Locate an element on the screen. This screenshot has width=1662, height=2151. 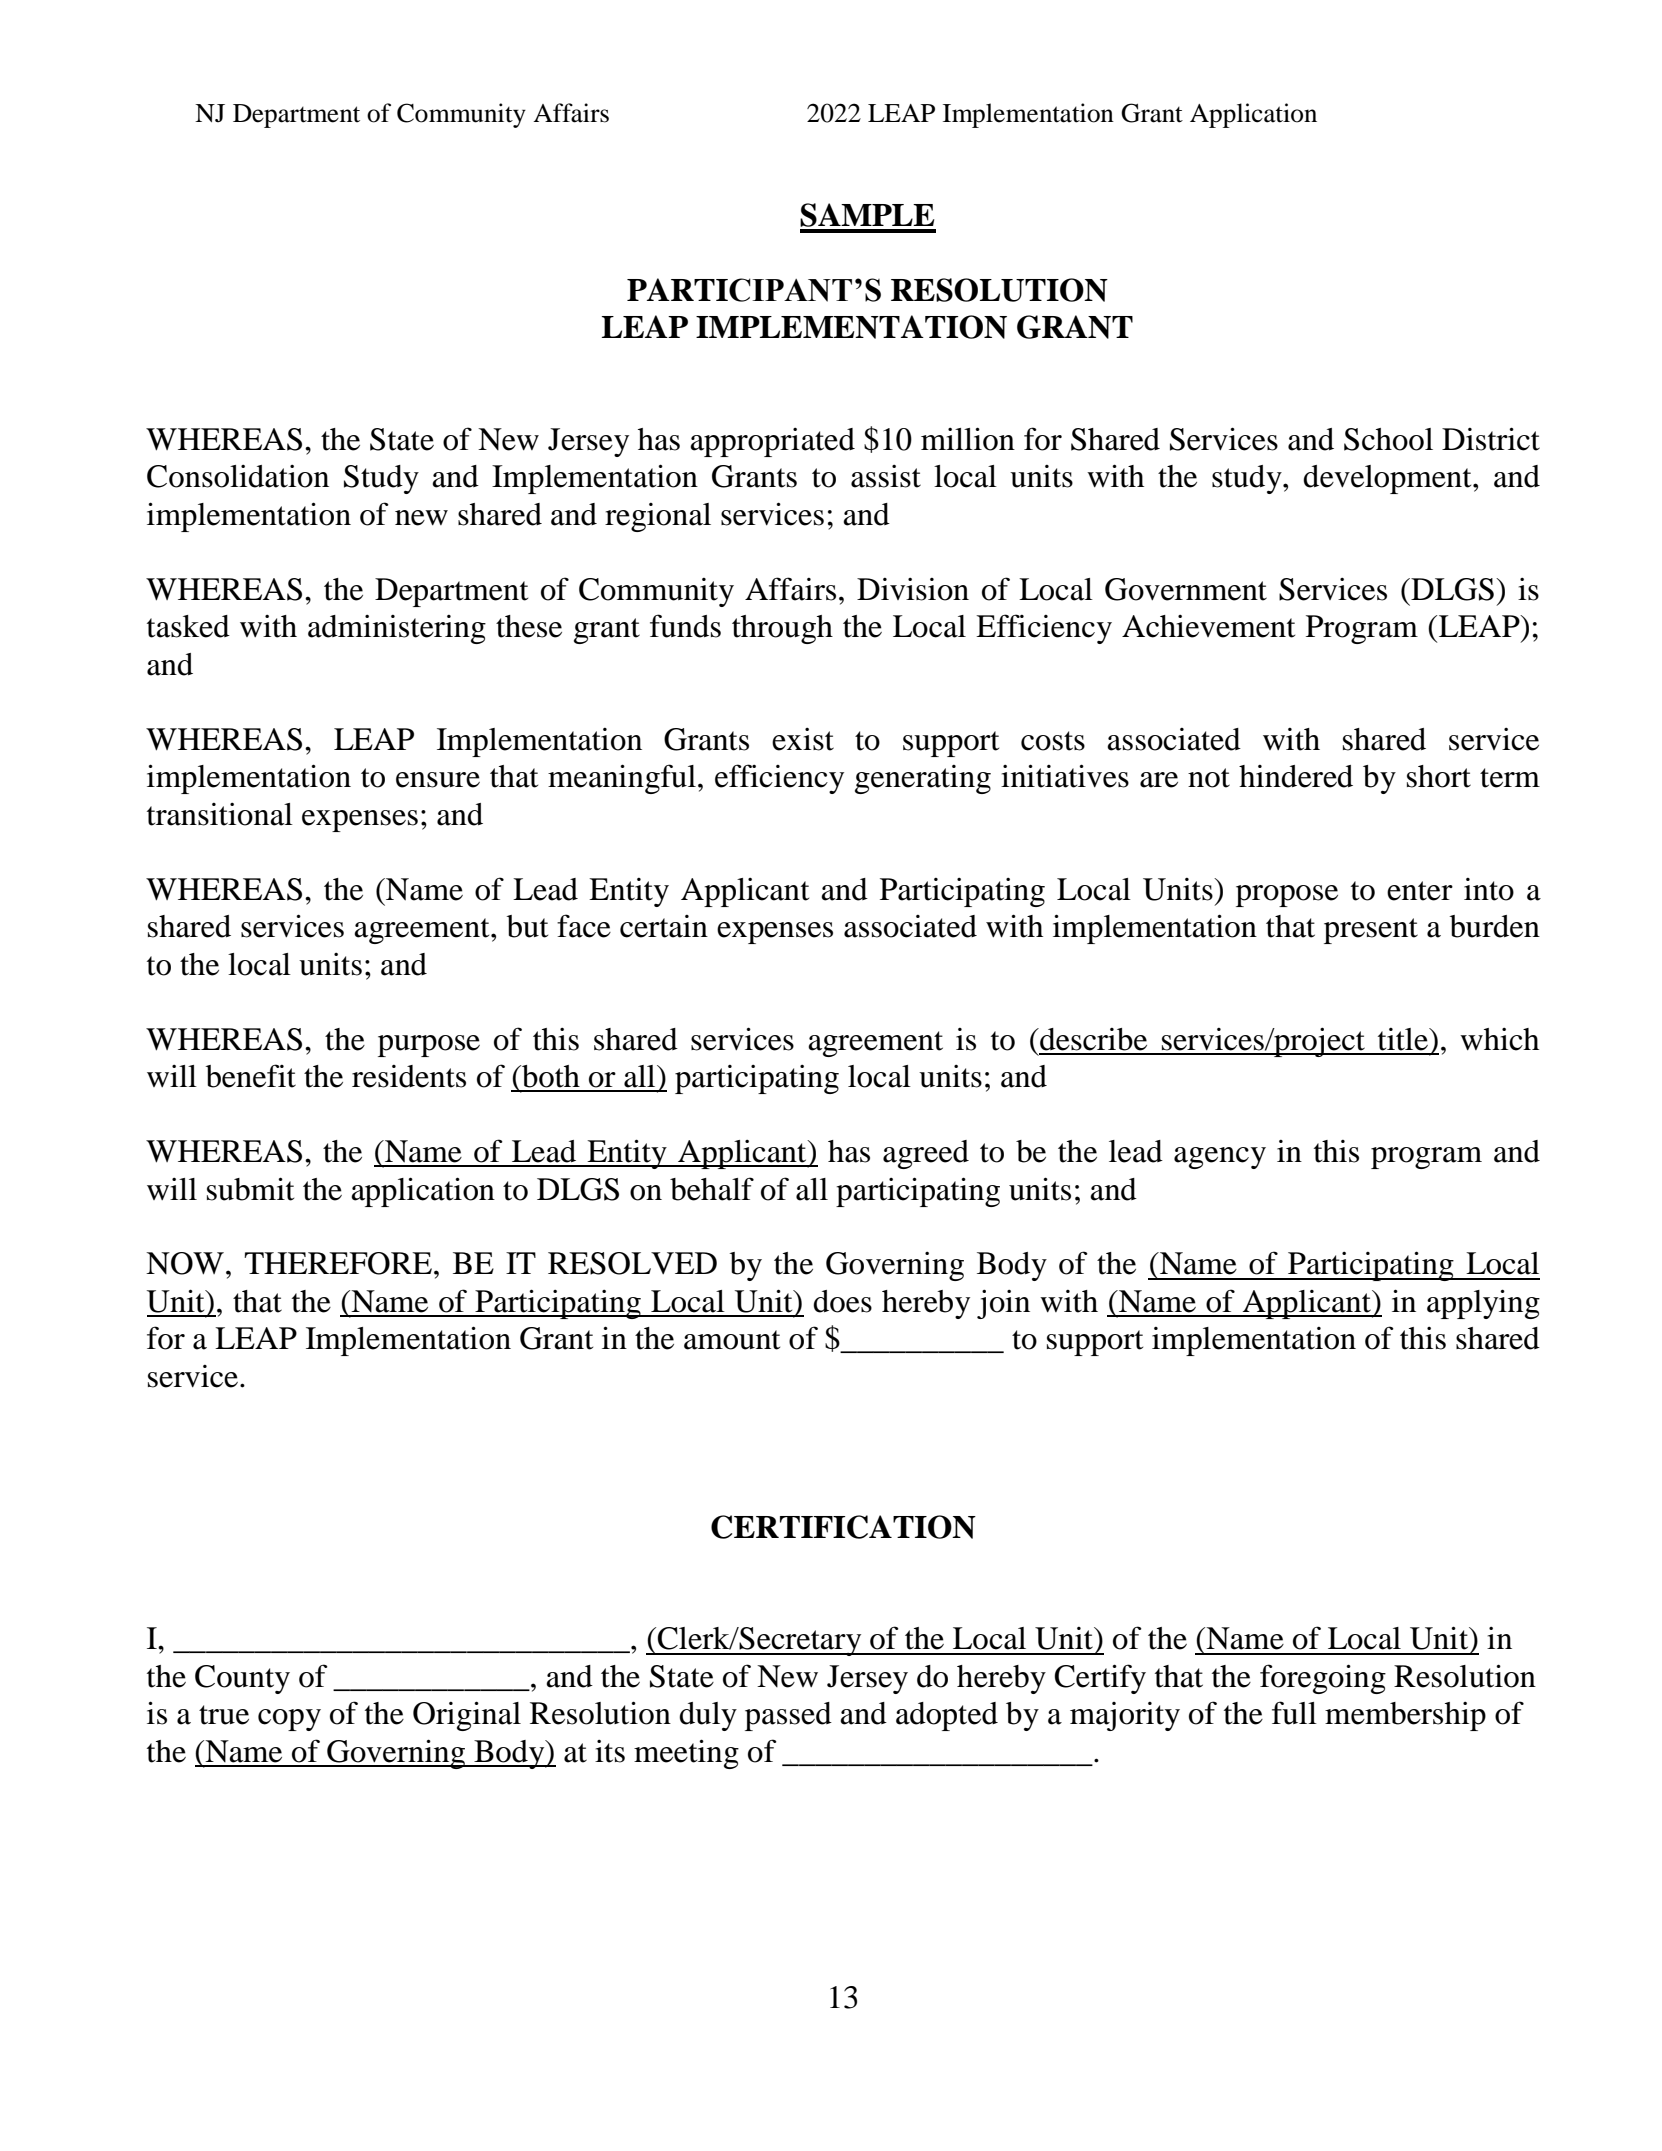
development is located at coordinates (1388, 479).
